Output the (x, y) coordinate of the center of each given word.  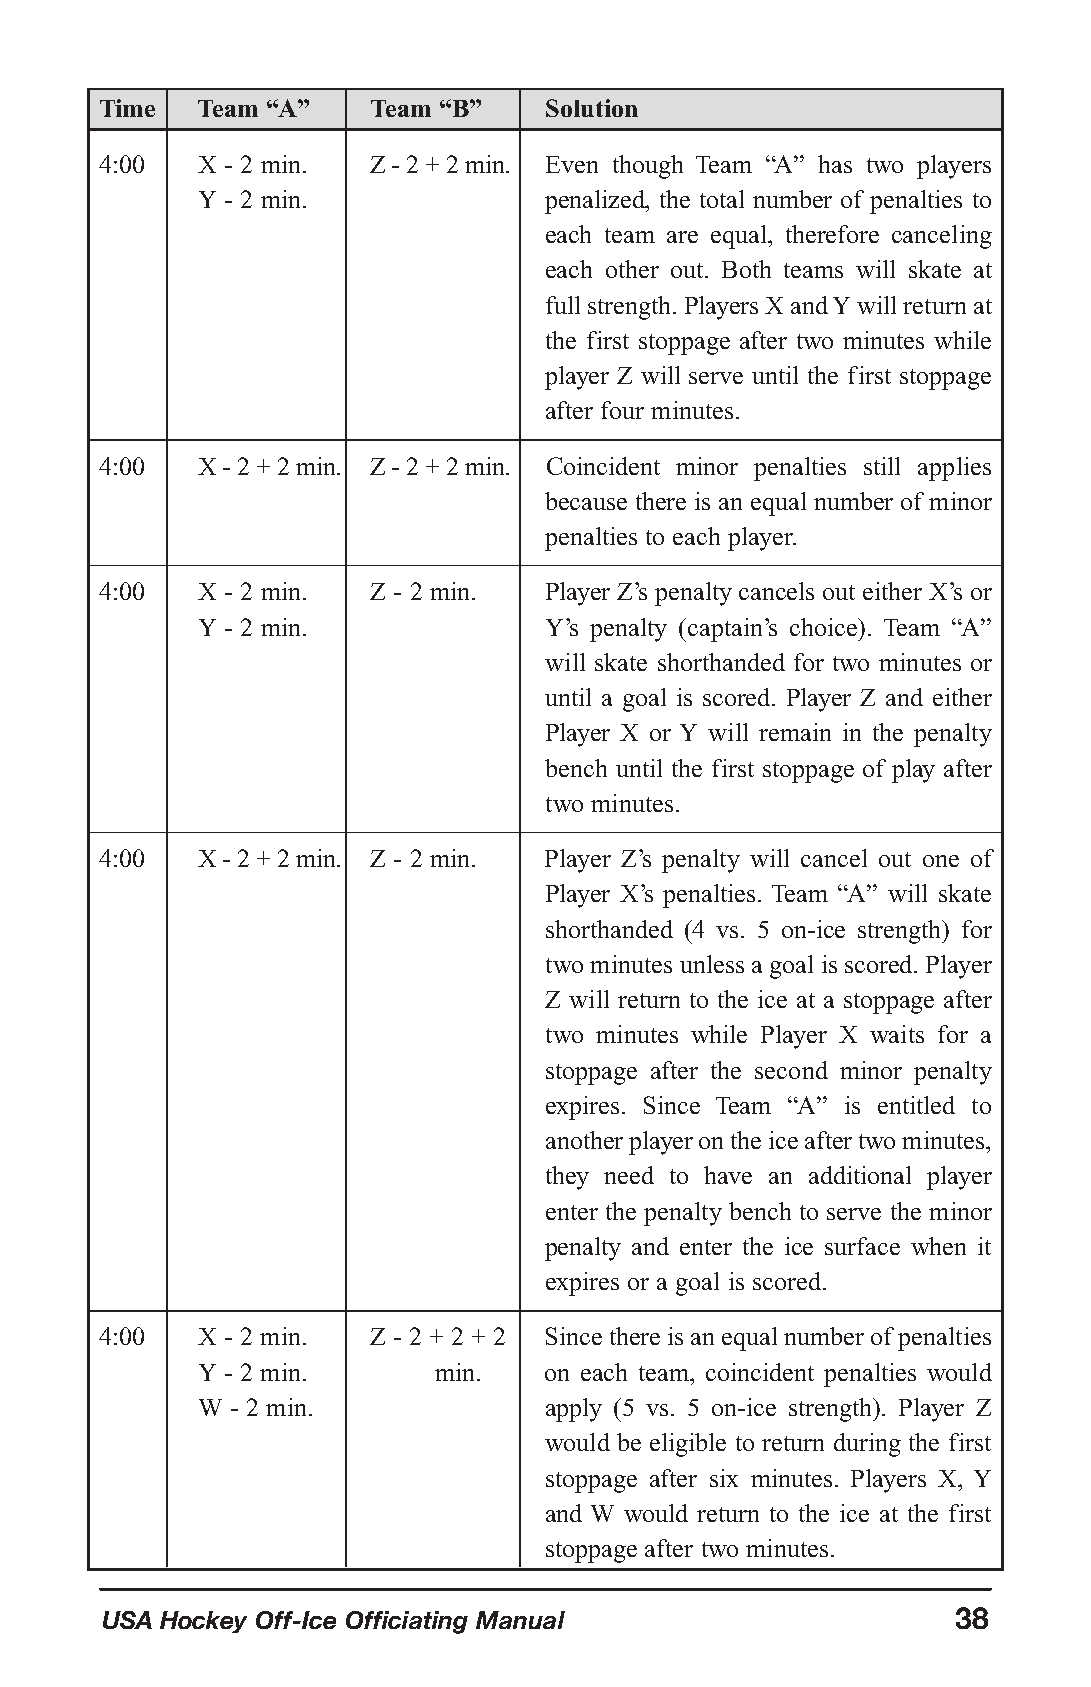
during (867, 1445)
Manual (520, 1620)
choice (825, 627)
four (622, 410)
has (835, 164)
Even (572, 164)
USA (127, 1620)
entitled (916, 1105)
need (629, 1175)
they (567, 1178)
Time (127, 108)
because (586, 501)
